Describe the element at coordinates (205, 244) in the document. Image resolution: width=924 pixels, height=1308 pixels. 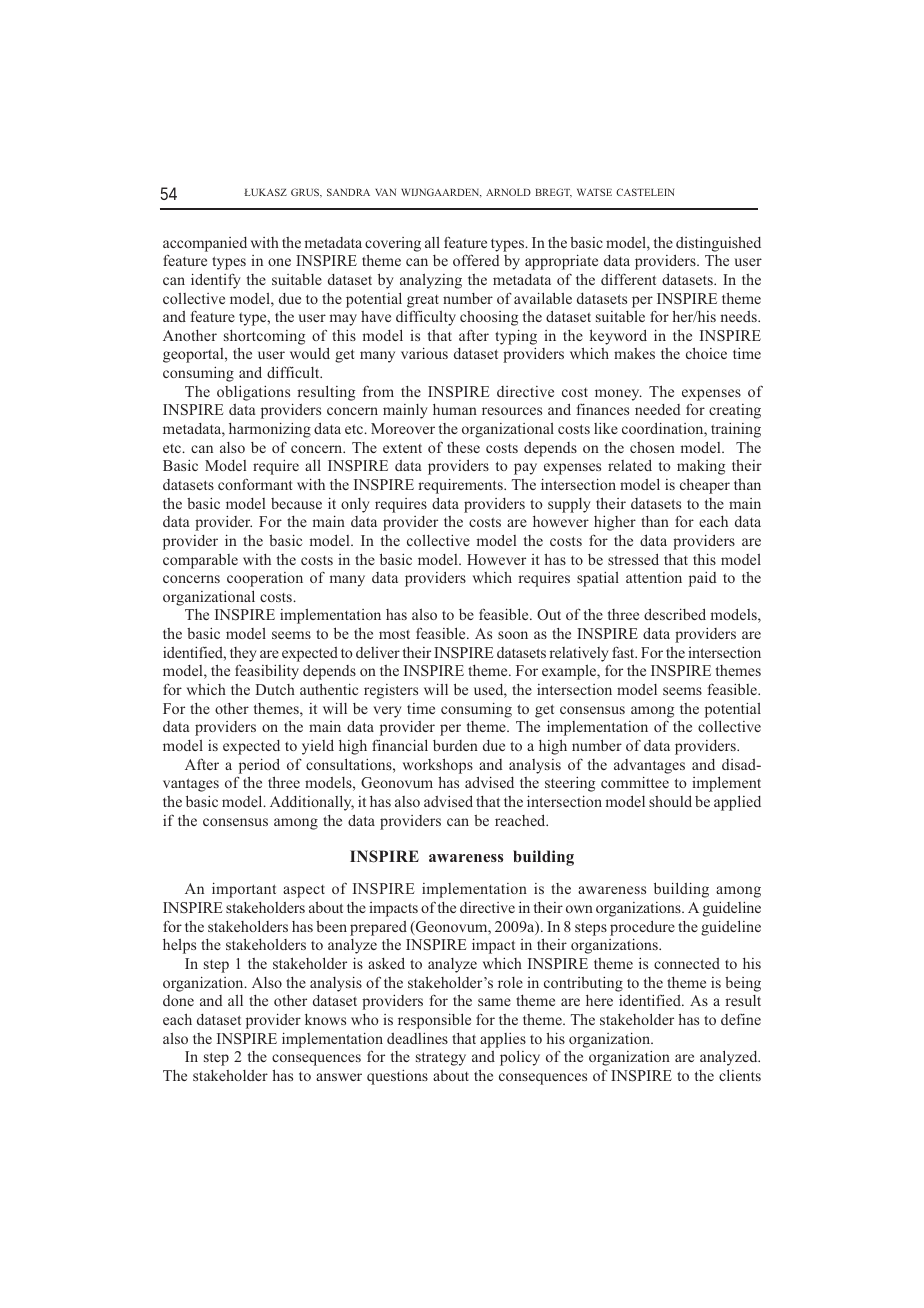
I see `accompanied` at that location.
